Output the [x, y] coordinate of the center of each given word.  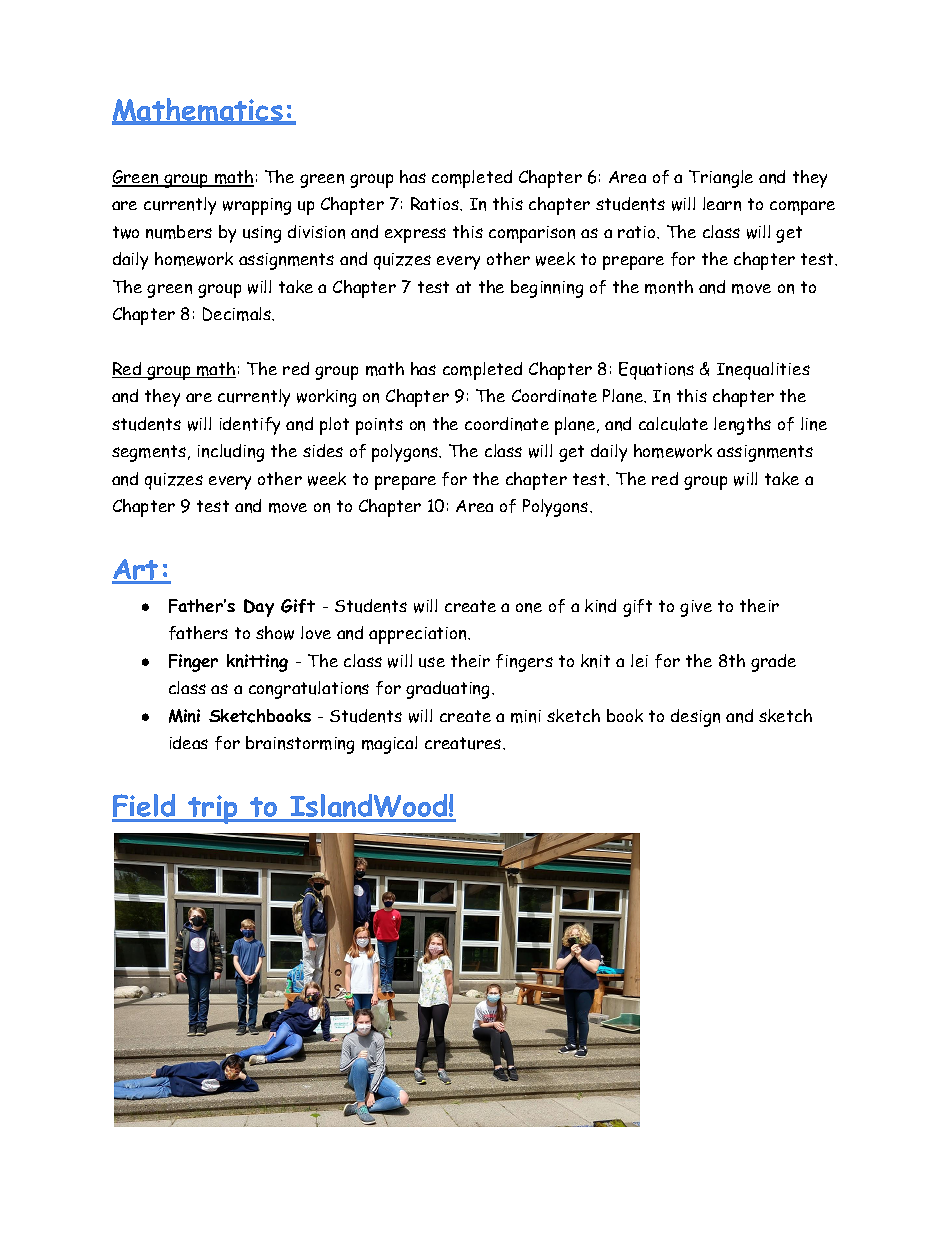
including [231, 453]
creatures [464, 743]
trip [213, 809]
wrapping [257, 206]
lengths [742, 426]
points [379, 426]
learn [722, 204]
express [415, 235]
